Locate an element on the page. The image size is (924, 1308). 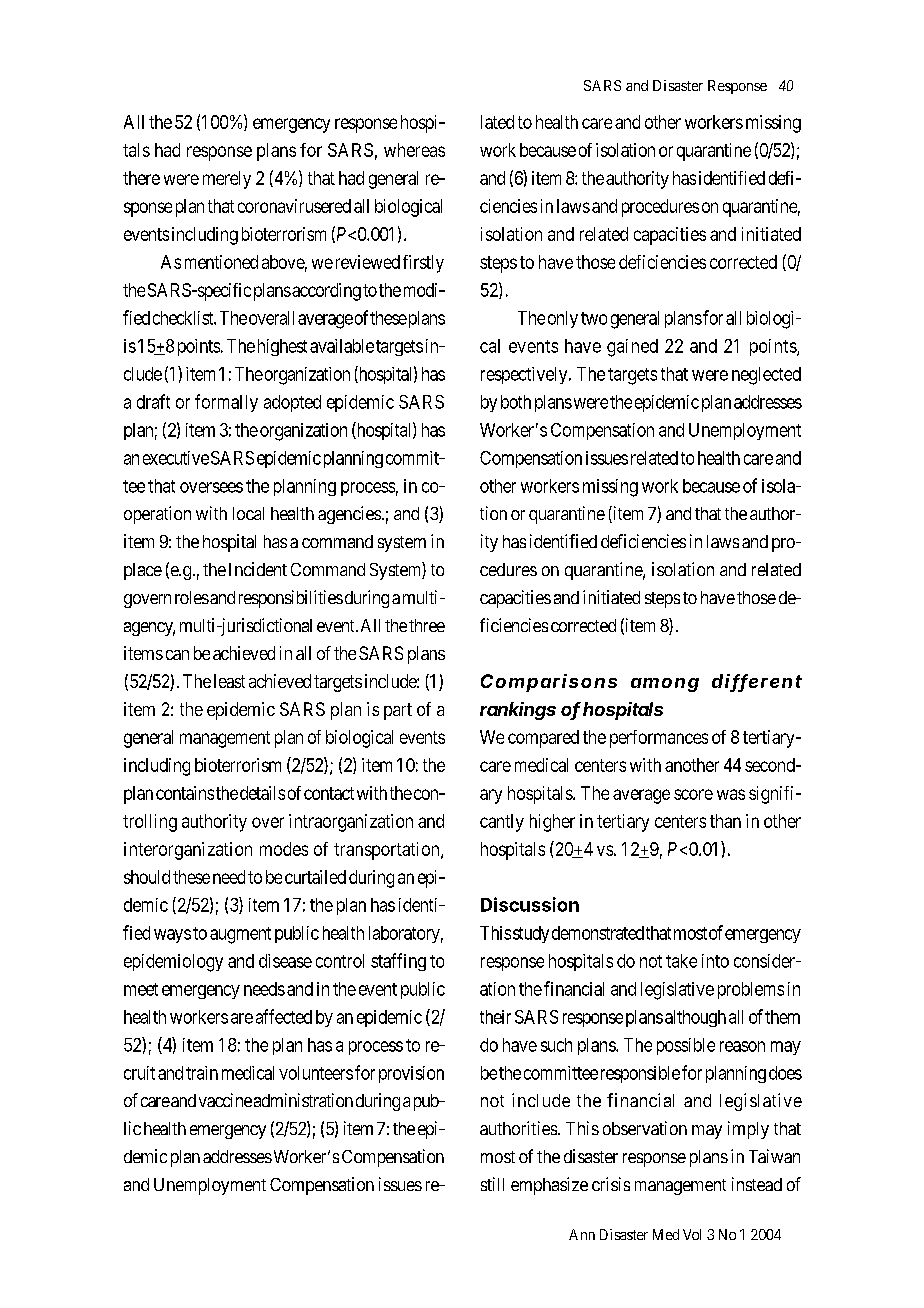
vaccine is located at coordinates (225, 1100).
